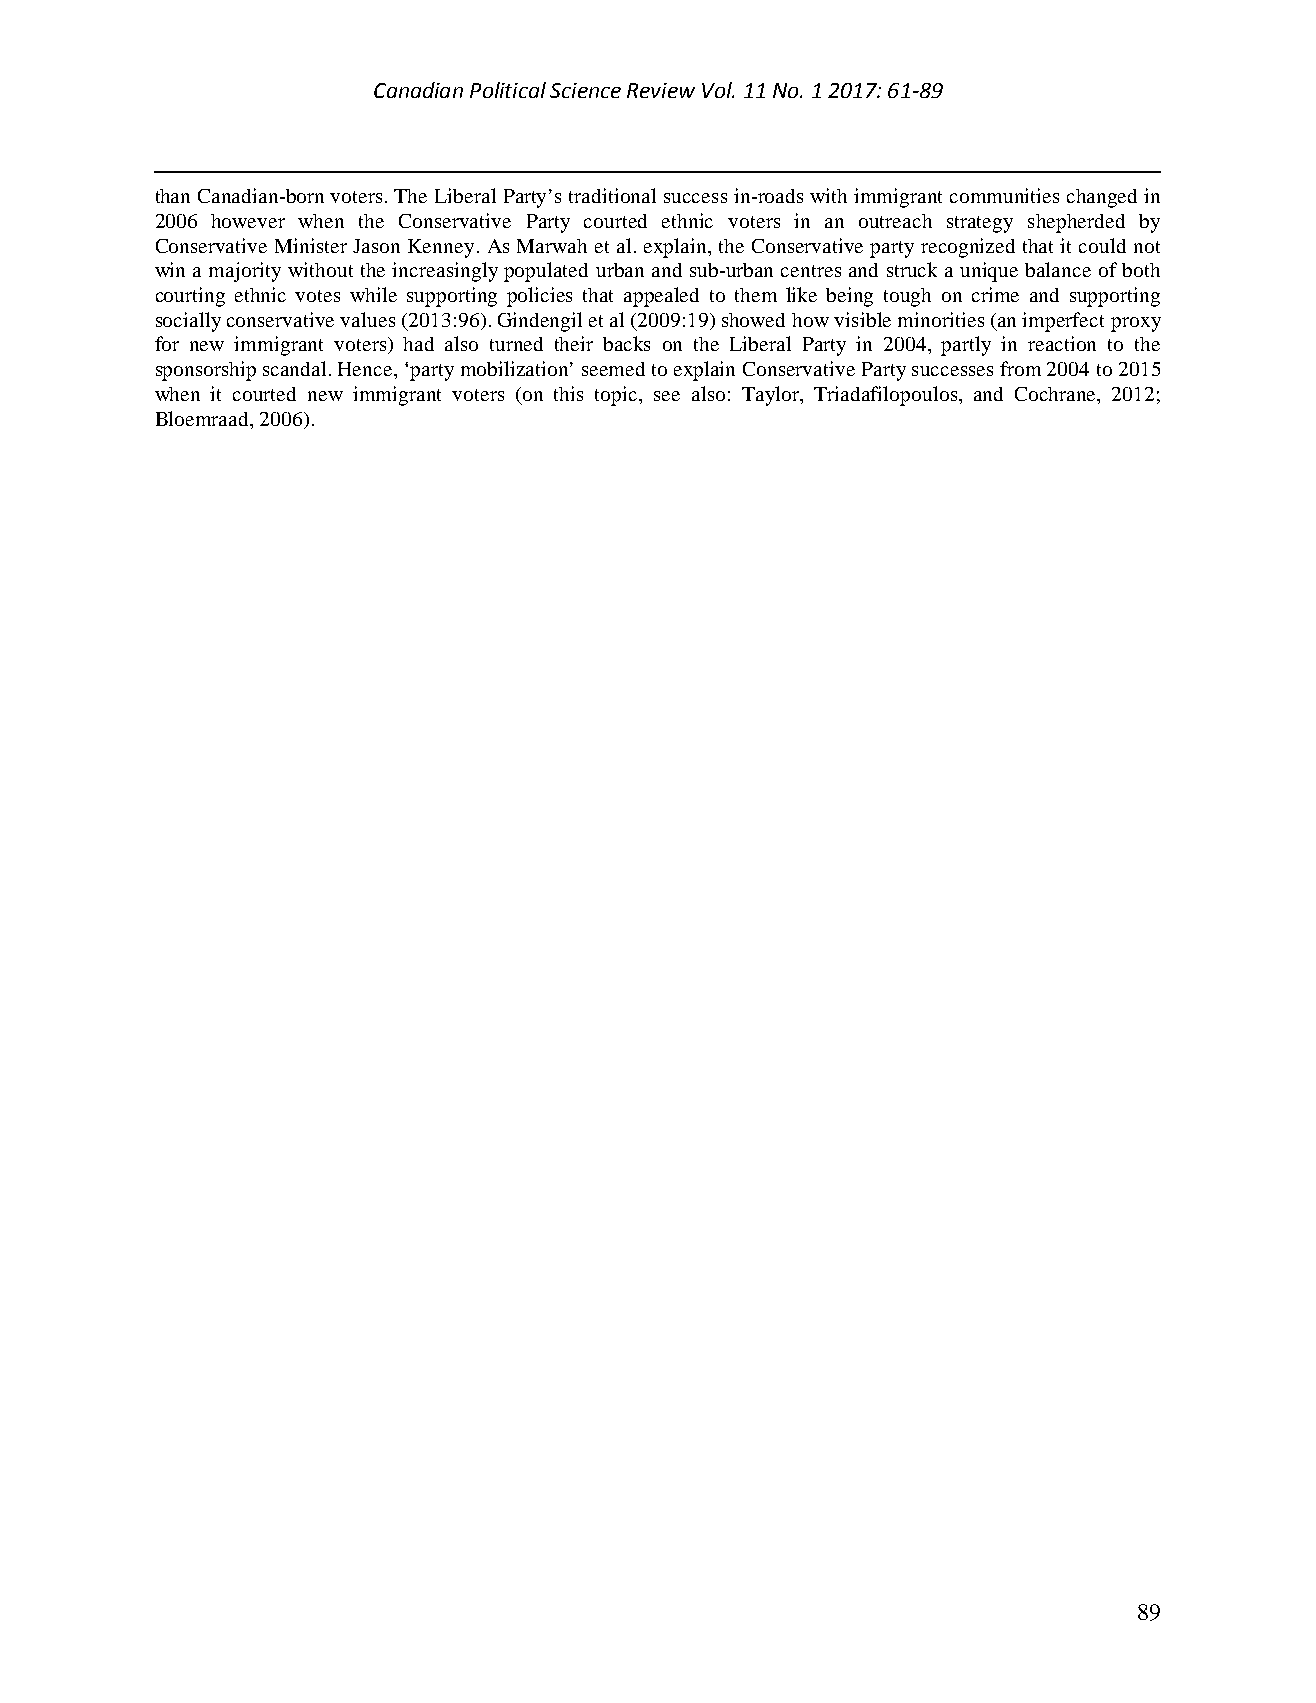 This document has height=1703, width=1316. Describe the element at coordinates (294, 368) in the document. I see `scandal` at that location.
